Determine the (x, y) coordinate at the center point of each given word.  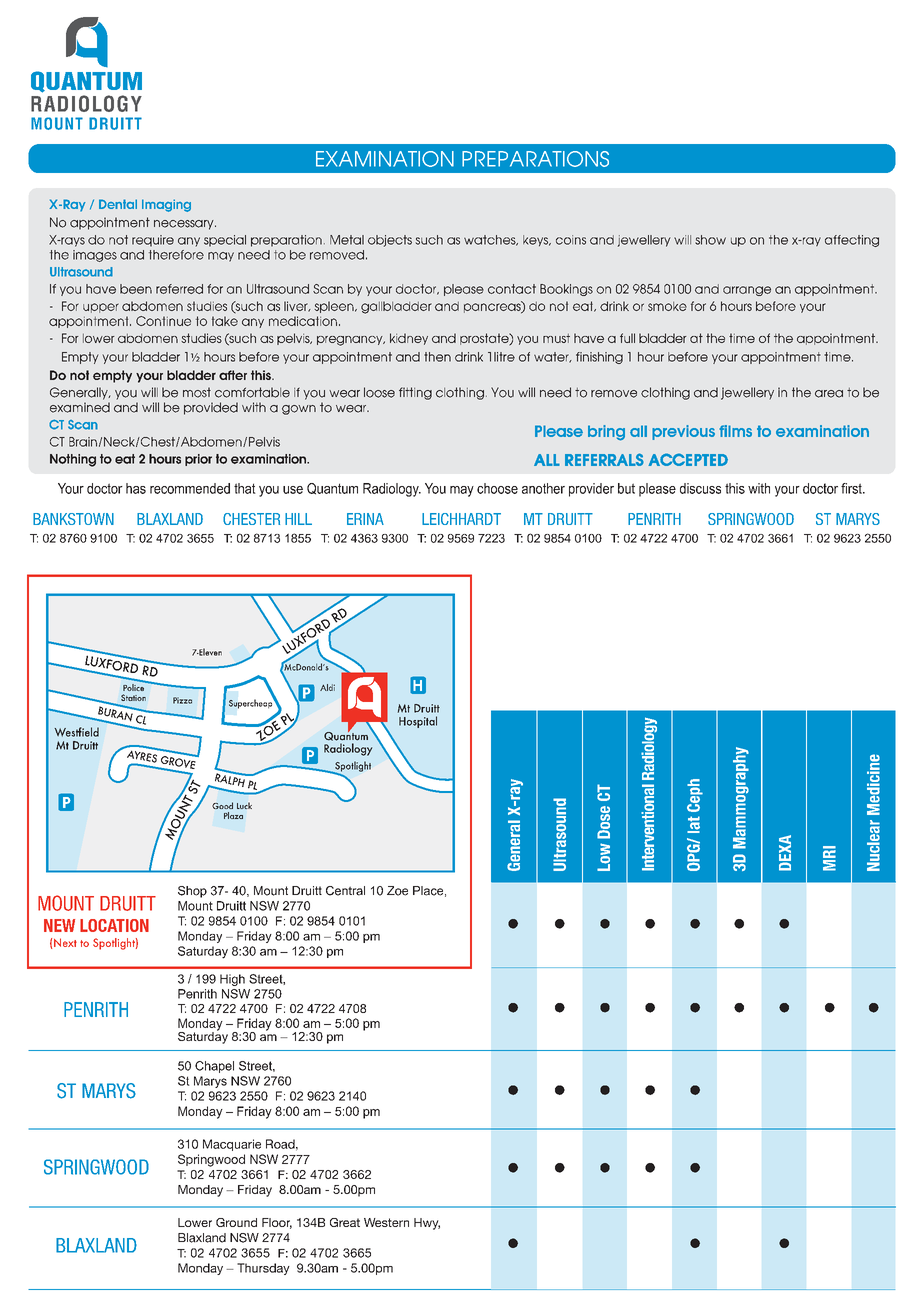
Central (345, 891)
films (735, 431)
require (153, 241)
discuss (700, 488)
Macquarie (232, 1145)
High (232, 980)
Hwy (427, 1224)
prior (198, 460)
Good (222, 805)
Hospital (418, 722)
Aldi (327, 687)
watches (491, 240)
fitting (415, 393)
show (710, 240)
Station (133, 697)
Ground (236, 1222)
